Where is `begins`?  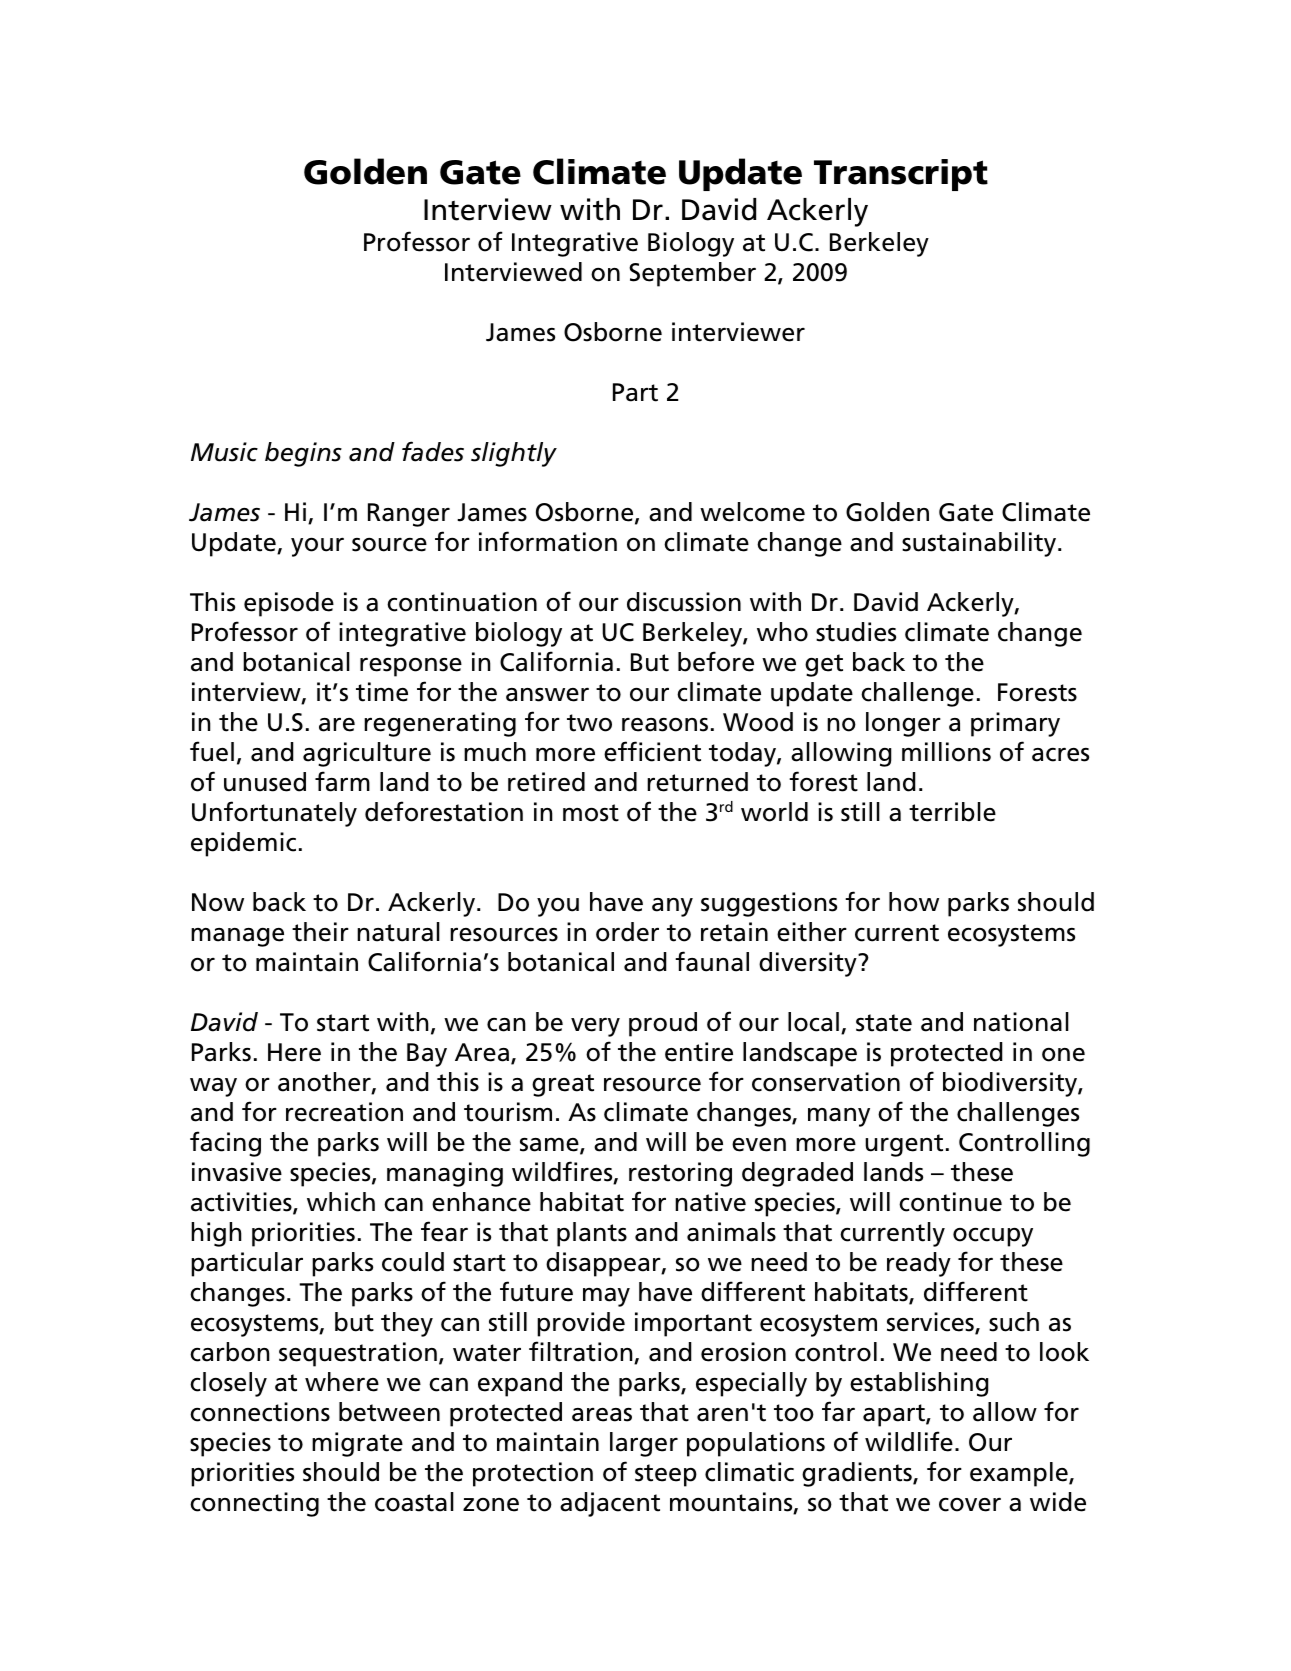 begins is located at coordinates (303, 454).
